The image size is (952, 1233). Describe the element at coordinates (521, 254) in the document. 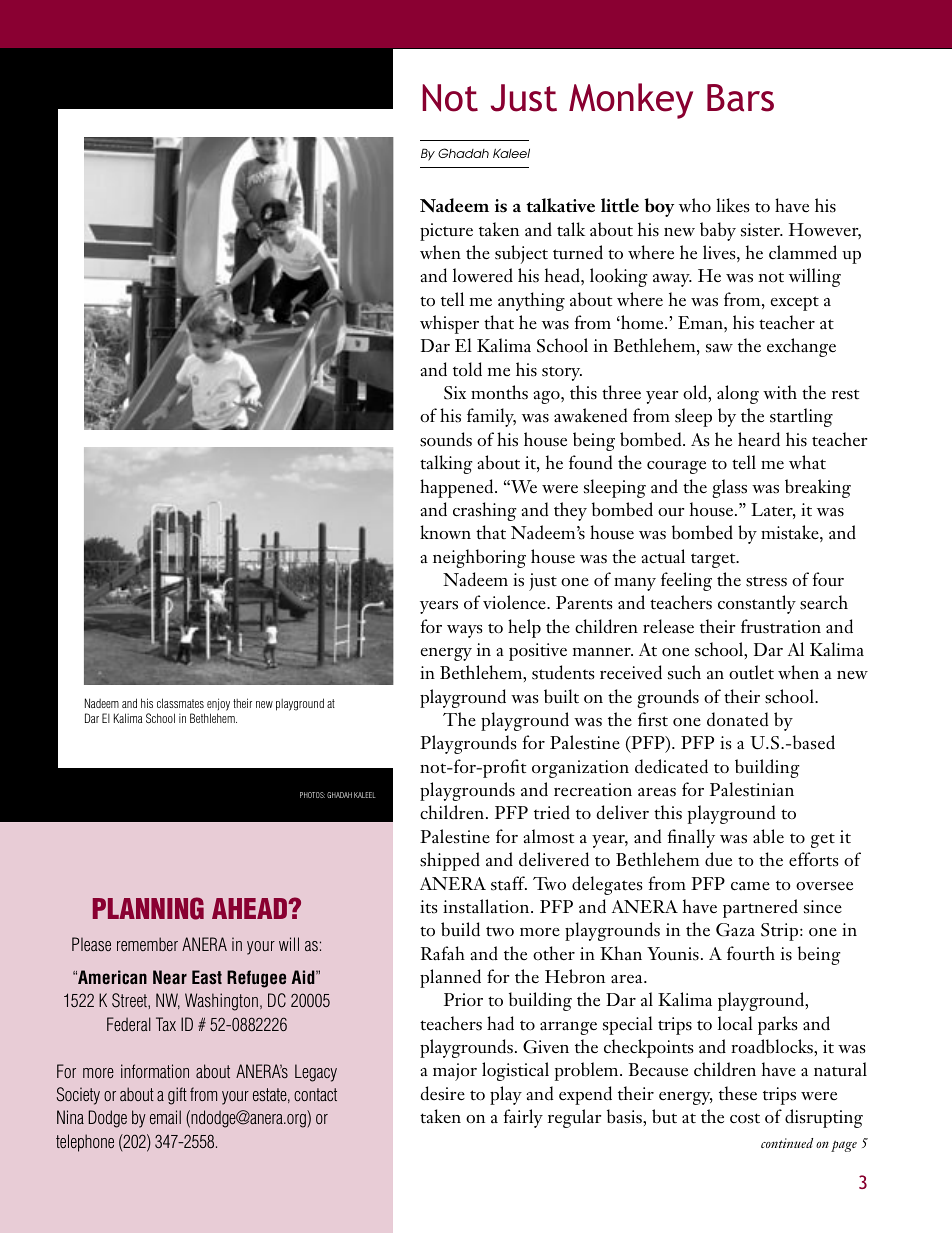

I see `subject` at that location.
